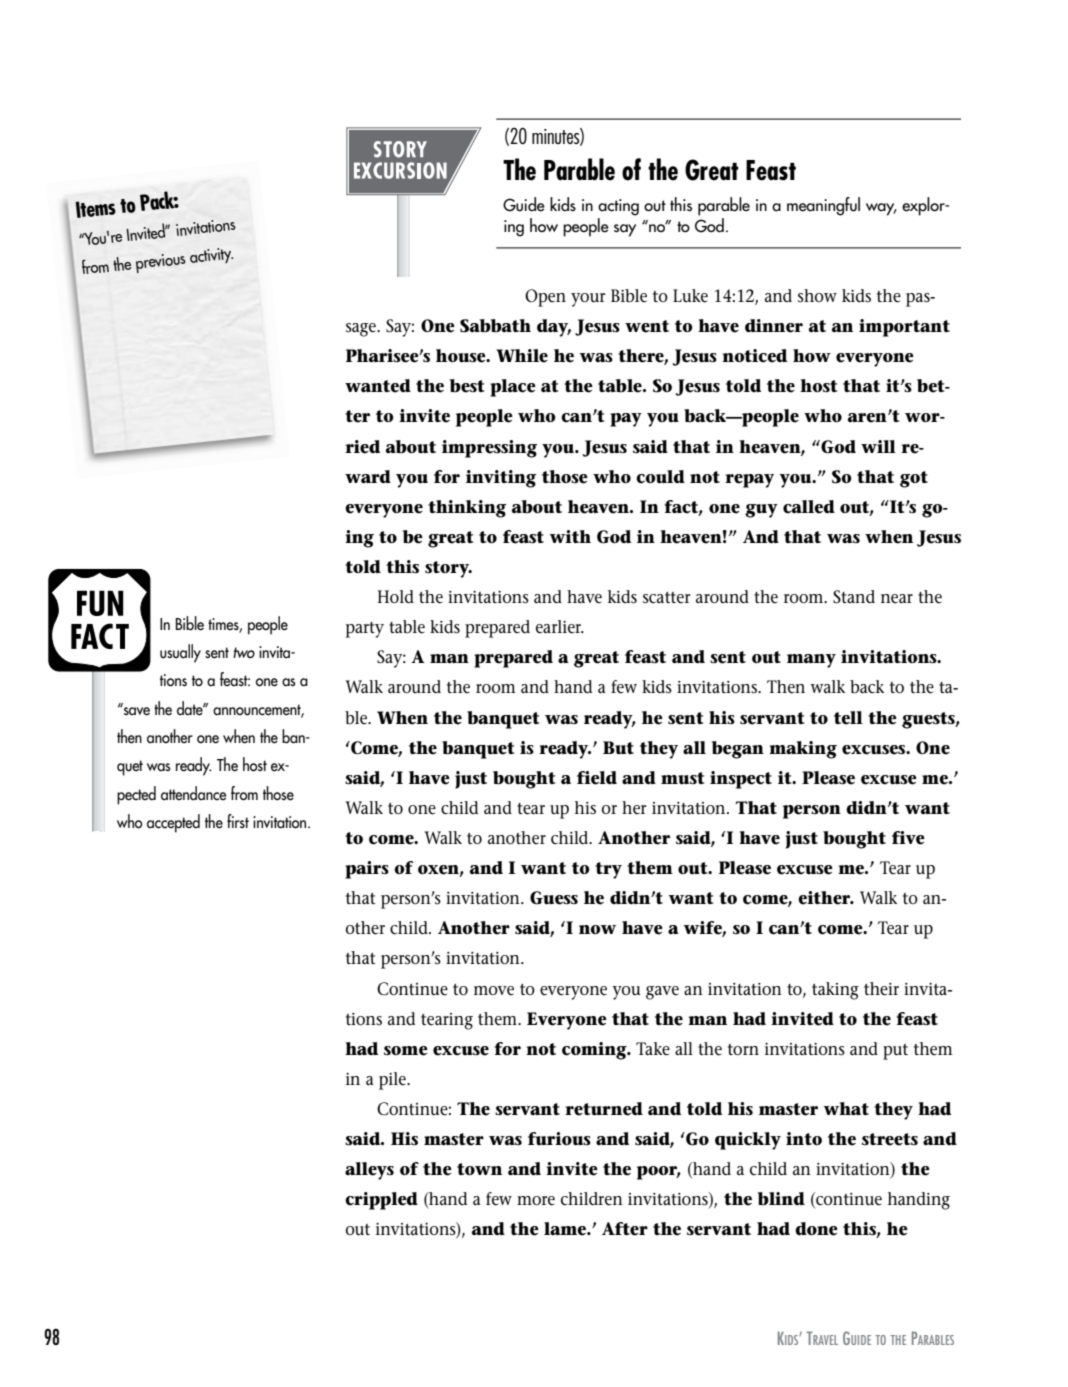 The height and width of the screenshot is (1387, 1068). What do you see at coordinates (854, 597) in the screenshot?
I see `Stand` at bounding box center [854, 597].
